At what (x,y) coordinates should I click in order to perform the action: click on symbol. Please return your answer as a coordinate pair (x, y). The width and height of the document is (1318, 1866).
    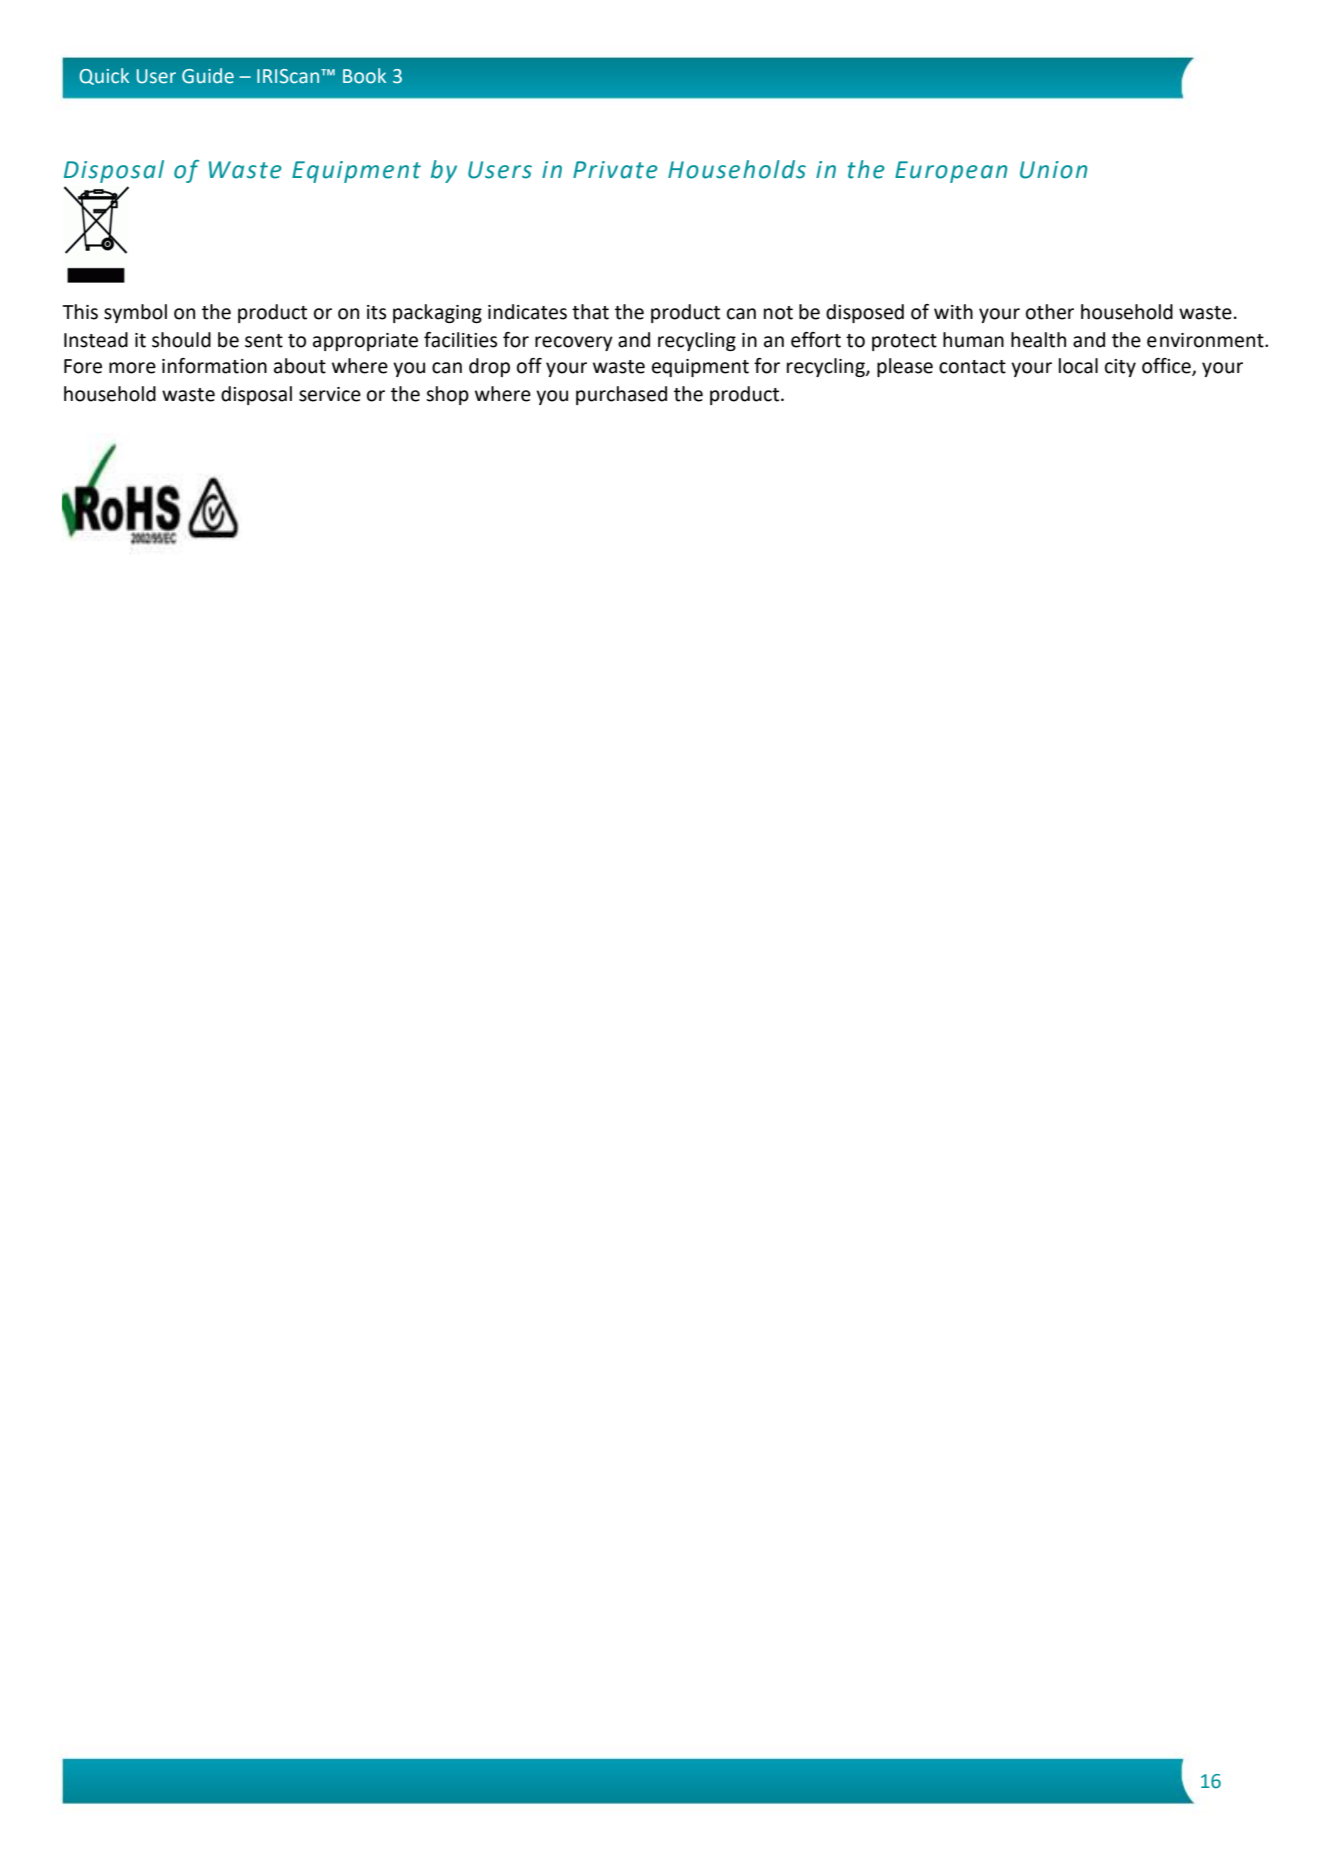
    Looking at the image, I should click on (135, 313).
